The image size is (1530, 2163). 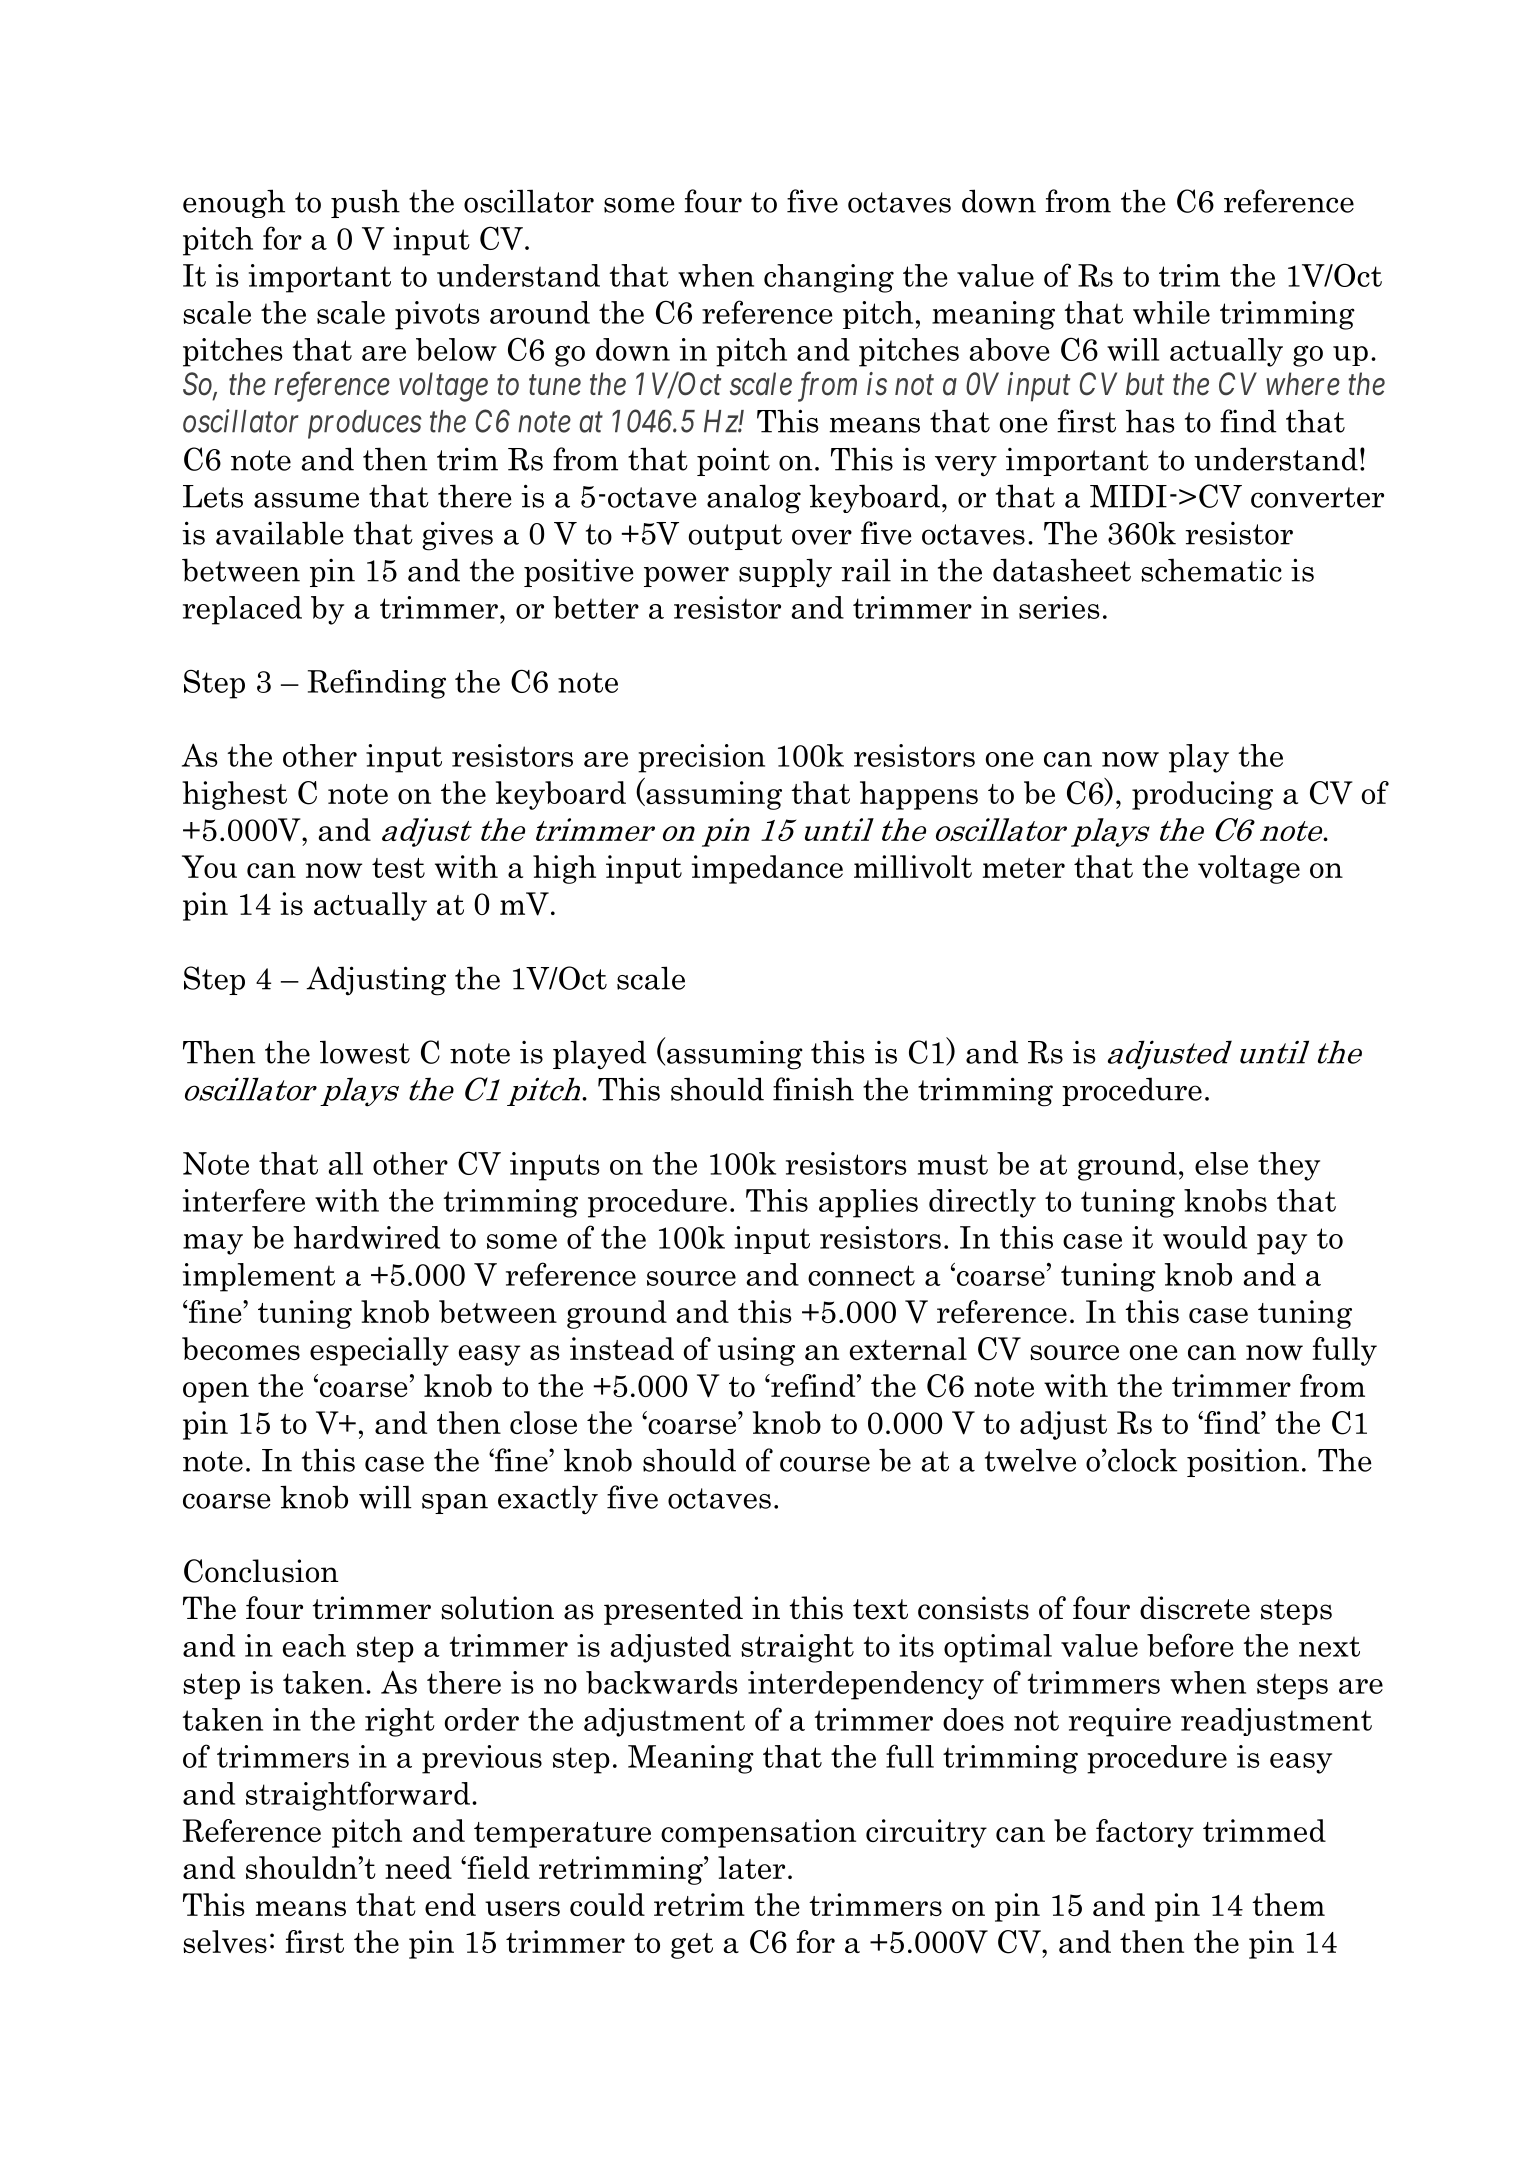 What do you see at coordinates (751, 1867) in the screenshot?
I see `later` at bounding box center [751, 1867].
